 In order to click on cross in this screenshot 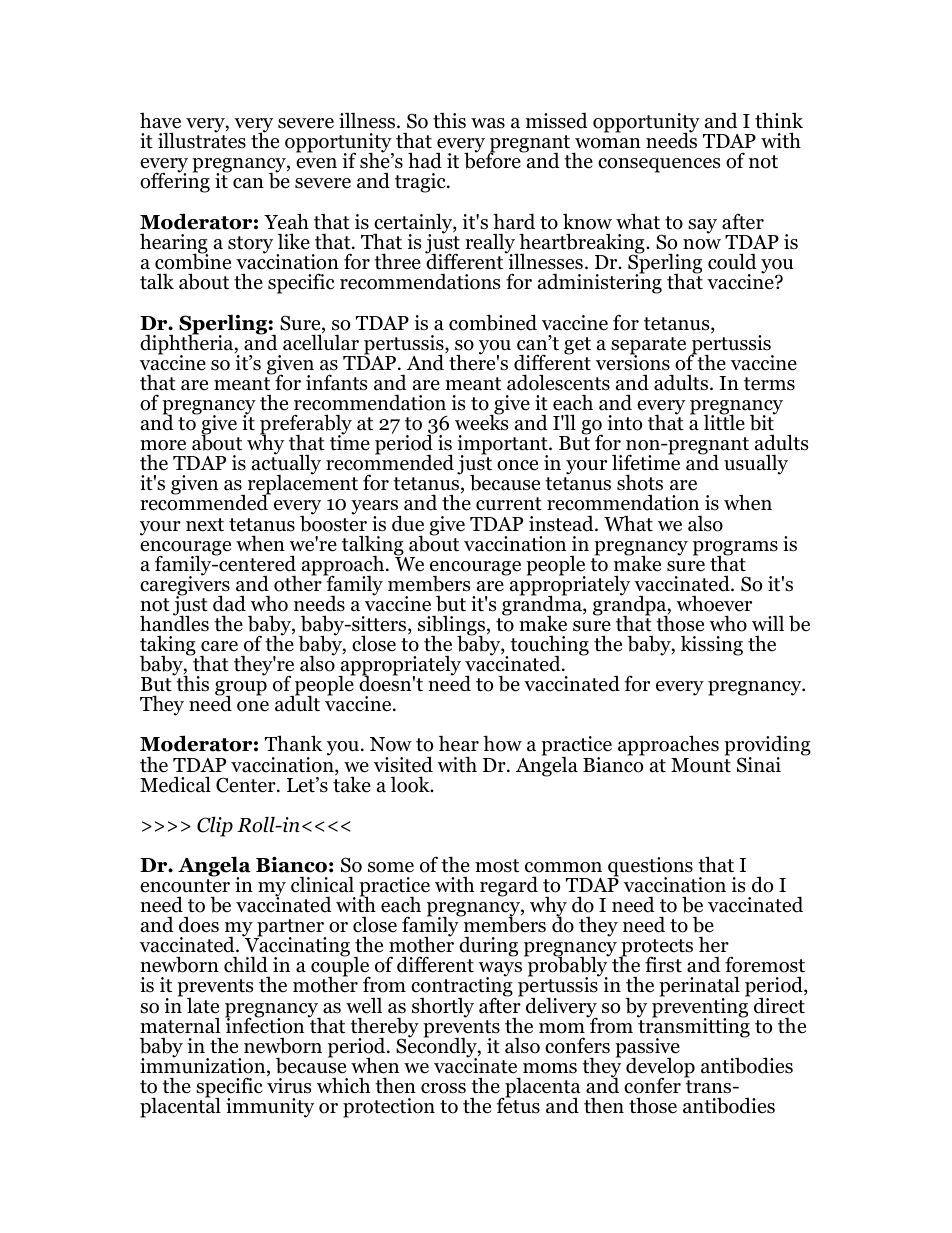, I will do `click(443, 1088)`.
